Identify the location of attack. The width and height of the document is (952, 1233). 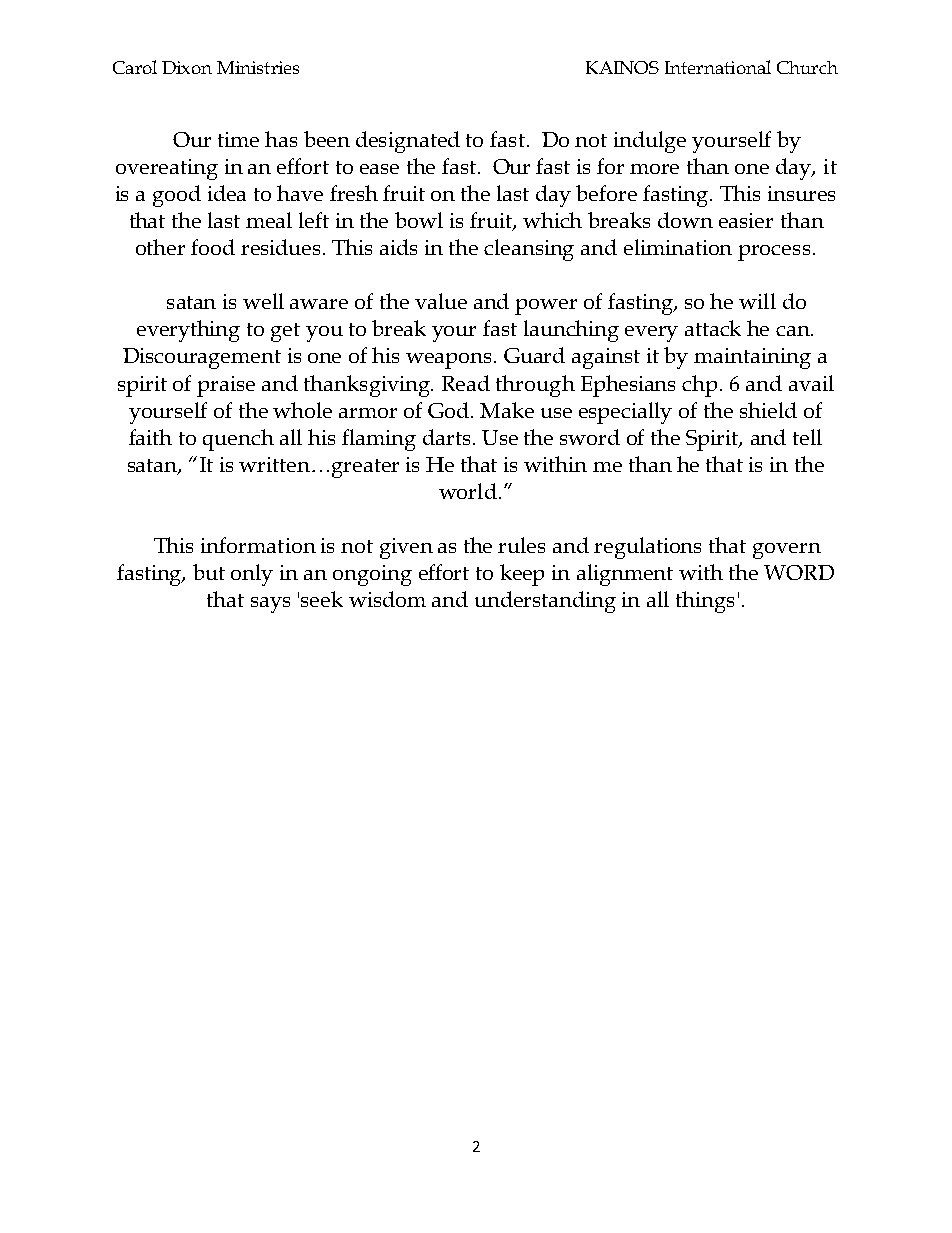
(713, 328).
